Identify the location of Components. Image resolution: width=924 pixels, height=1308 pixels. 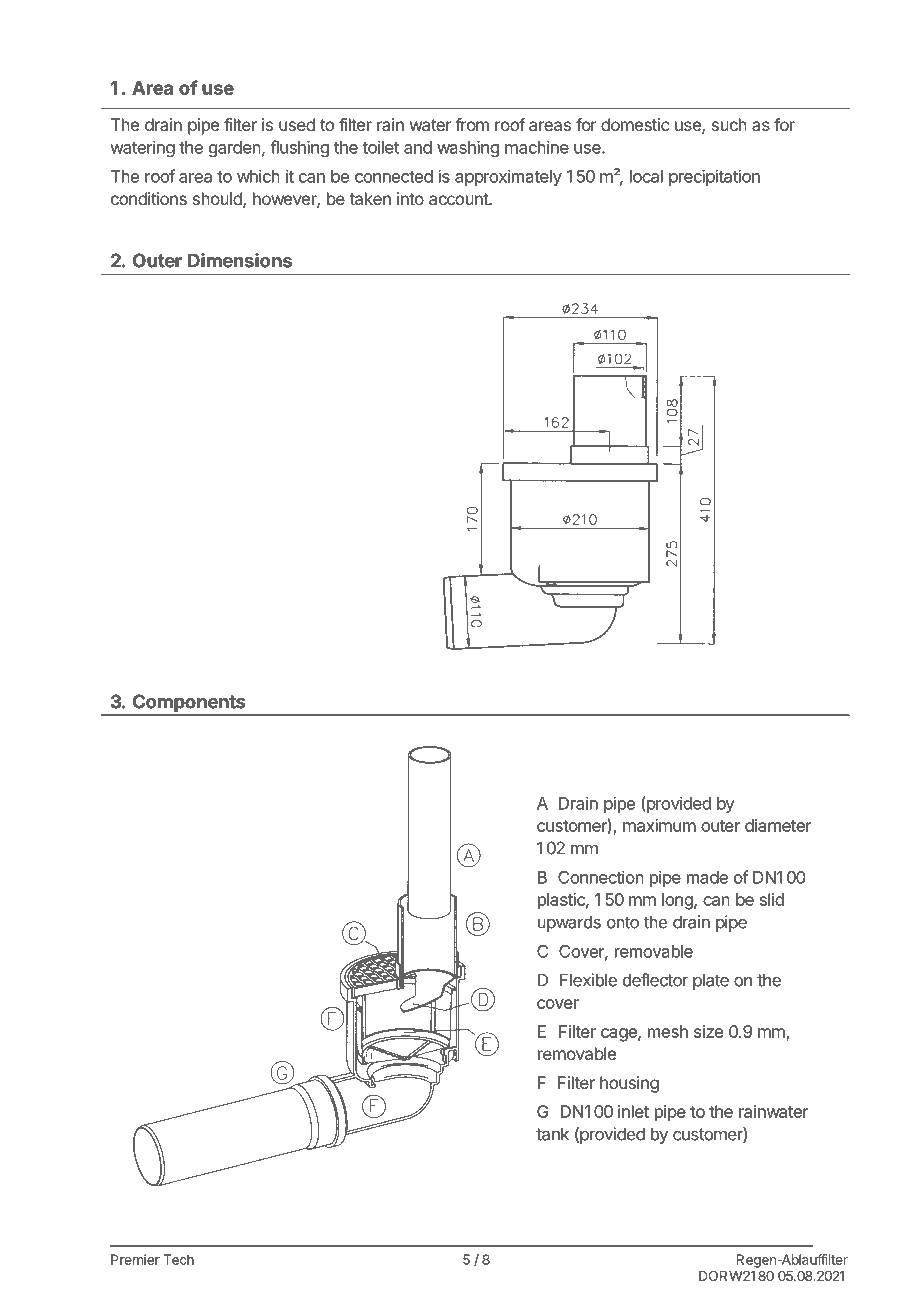
(189, 704).
